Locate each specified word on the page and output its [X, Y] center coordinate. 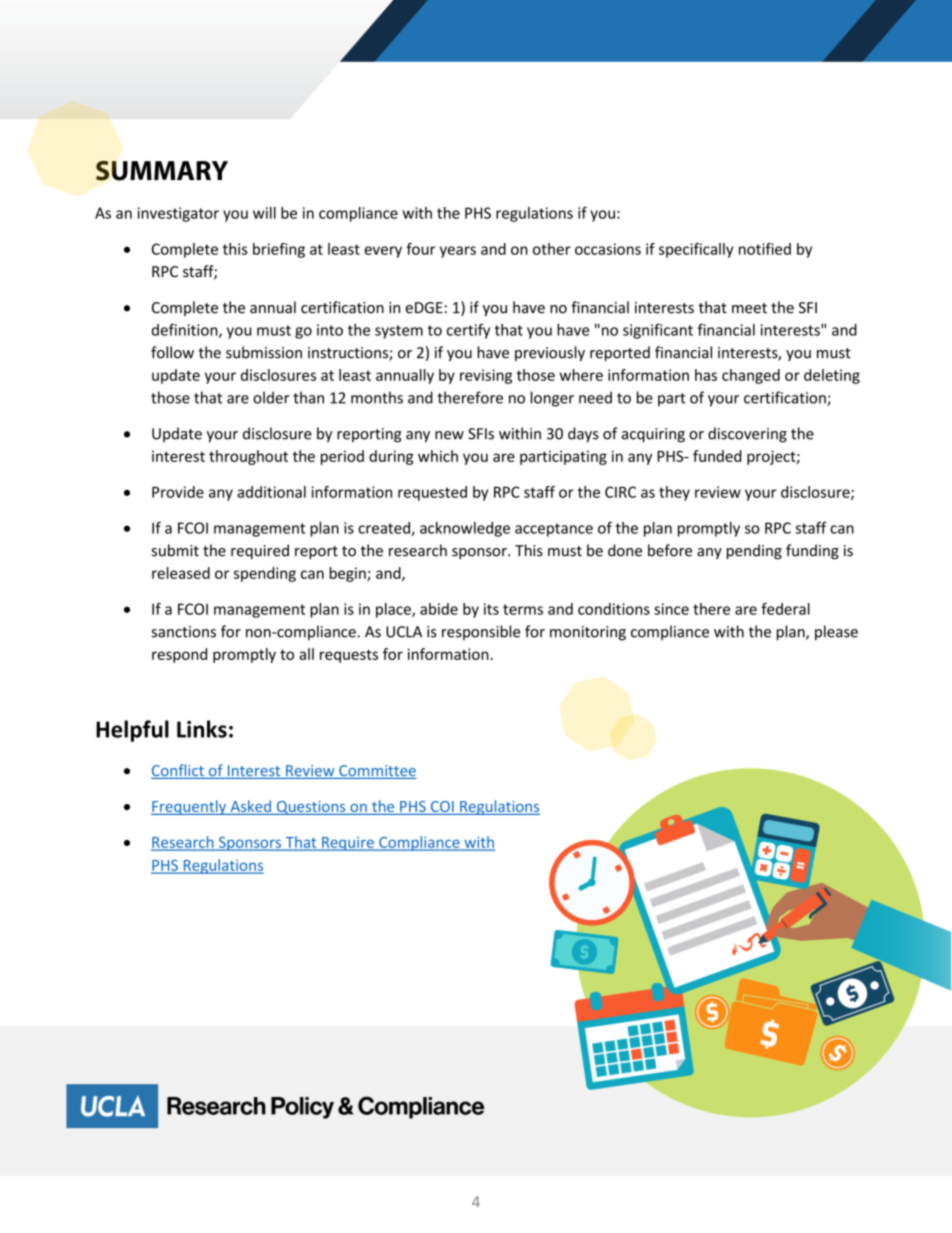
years [458, 252]
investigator [178, 214]
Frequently [190, 807]
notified [765, 249]
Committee [377, 772]
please [836, 633]
